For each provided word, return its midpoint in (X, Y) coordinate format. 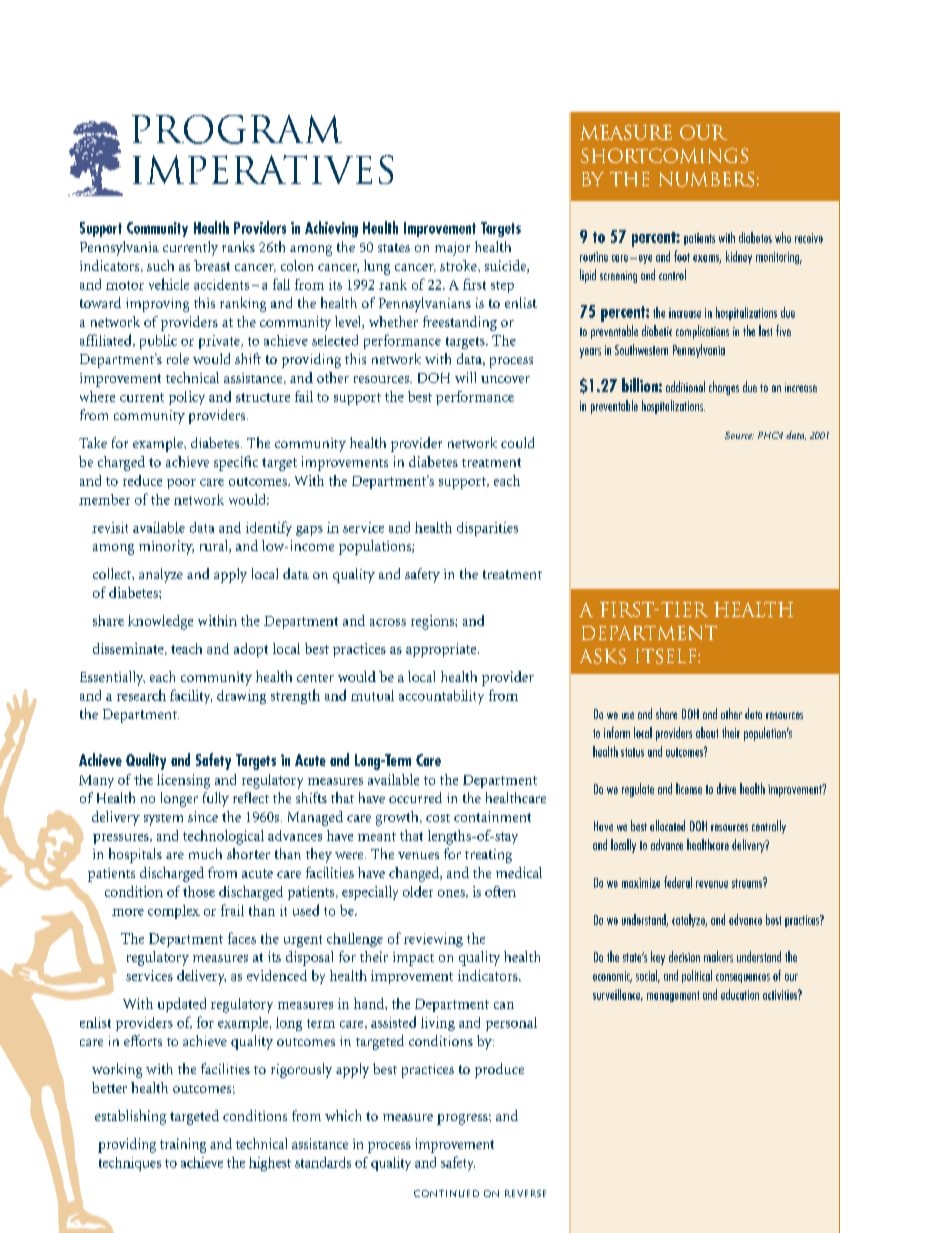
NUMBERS (706, 179)
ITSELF (667, 656)
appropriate (442, 650)
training (183, 1145)
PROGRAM (237, 129)
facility (191, 696)
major (452, 249)
